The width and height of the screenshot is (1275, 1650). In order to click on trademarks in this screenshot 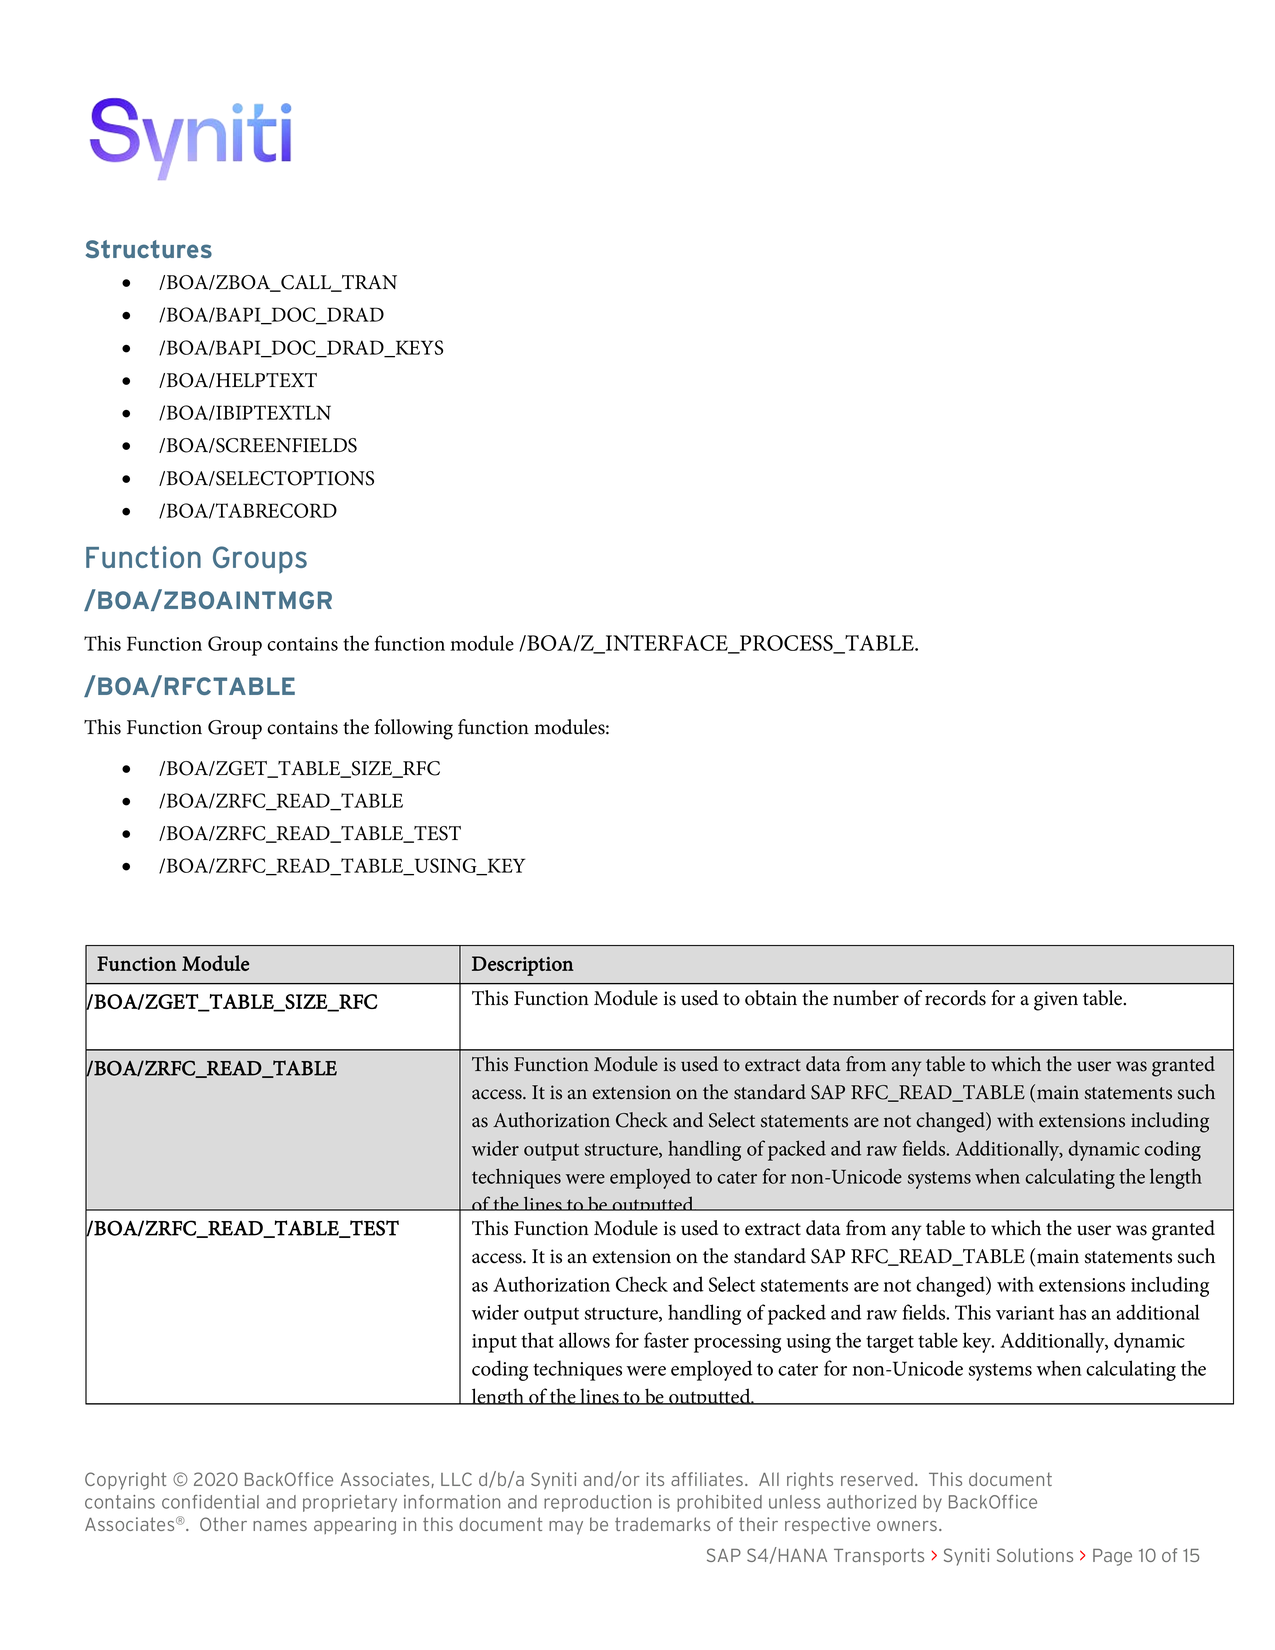, I will do `click(662, 1524)`.
